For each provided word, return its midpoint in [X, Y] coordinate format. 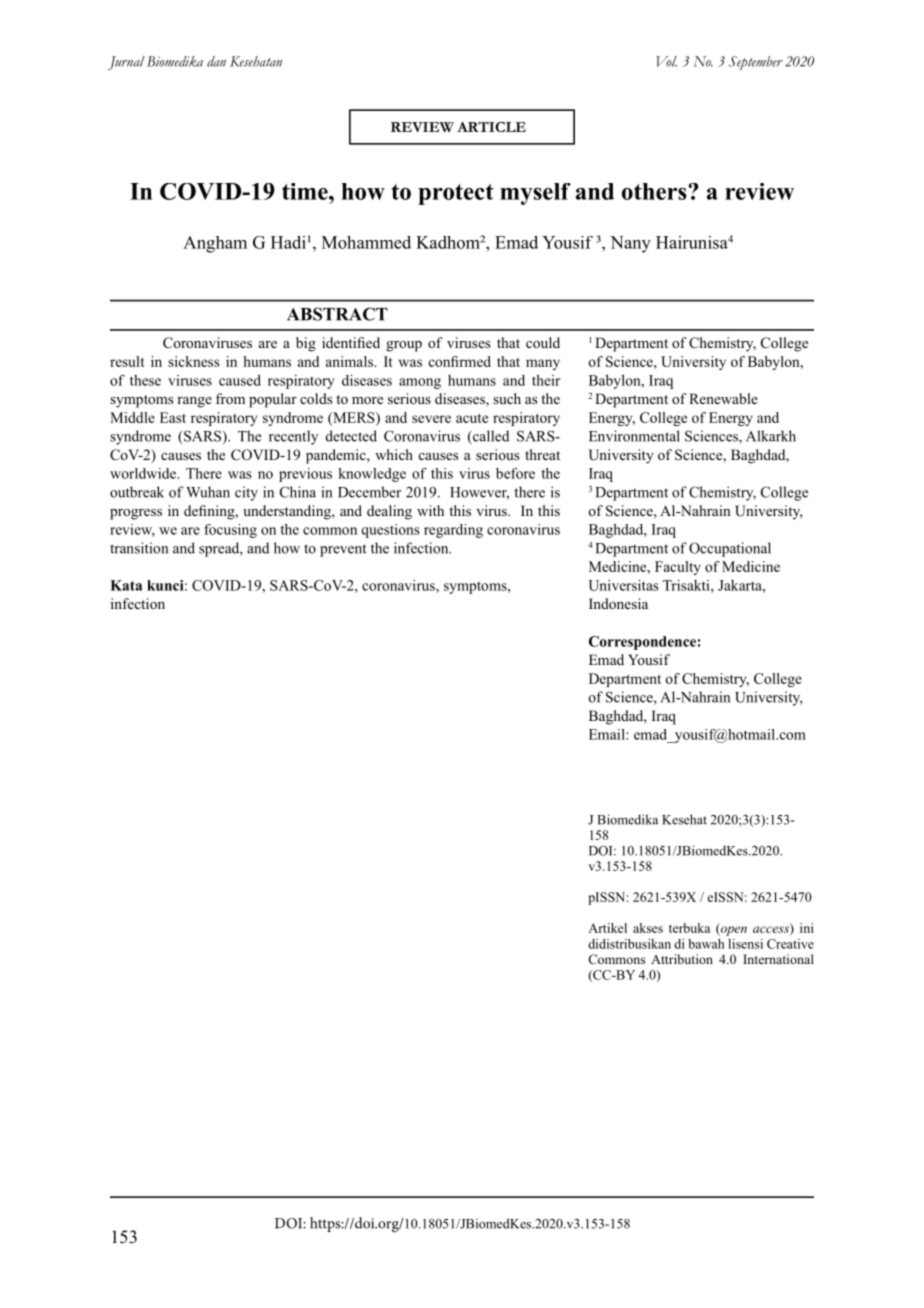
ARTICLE [491, 127]
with [430, 510]
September [756, 63]
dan [216, 61]
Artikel [607, 928]
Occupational [730, 549]
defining [210, 512]
